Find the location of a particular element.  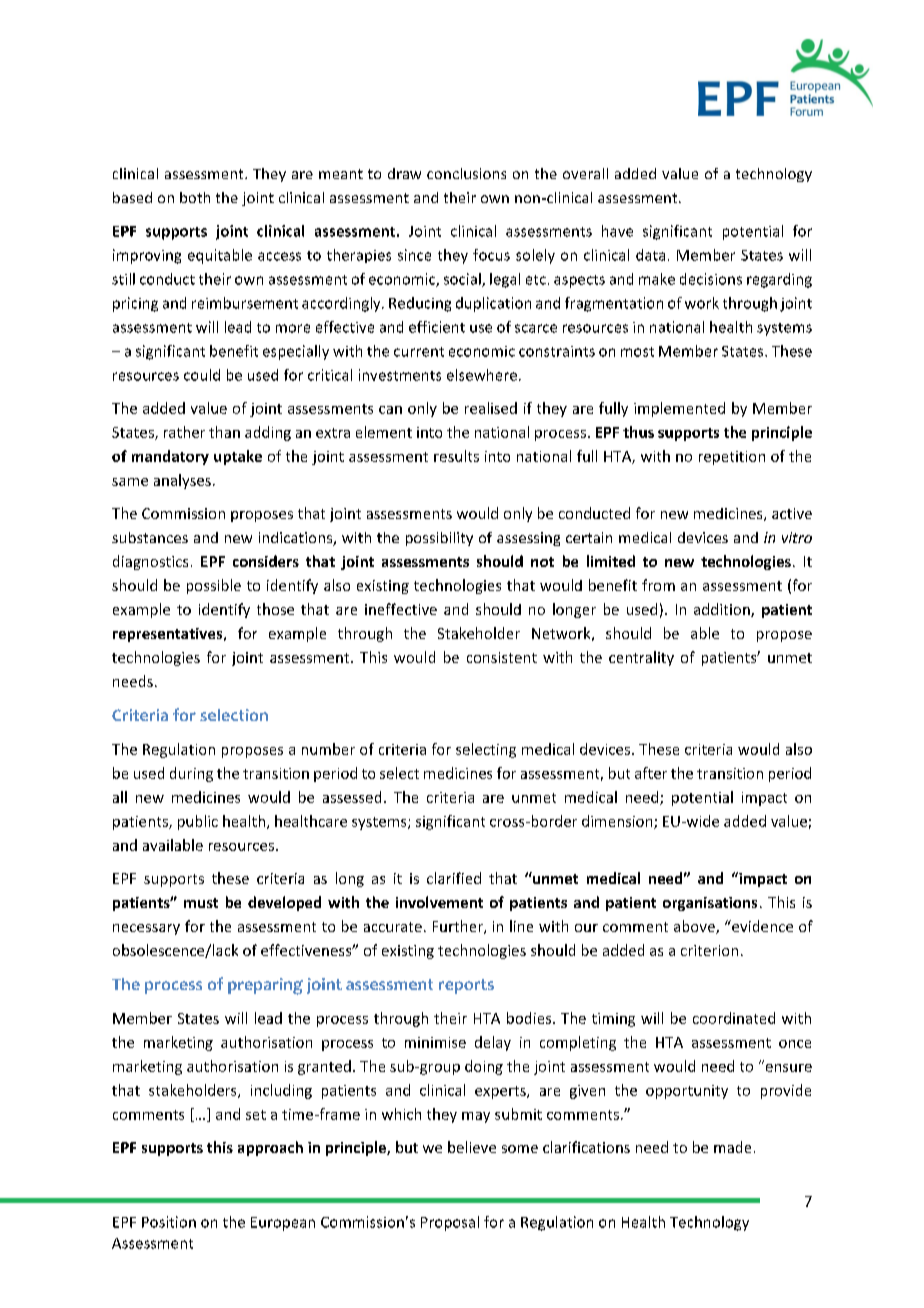

consistent is located at coordinates (502, 657).
